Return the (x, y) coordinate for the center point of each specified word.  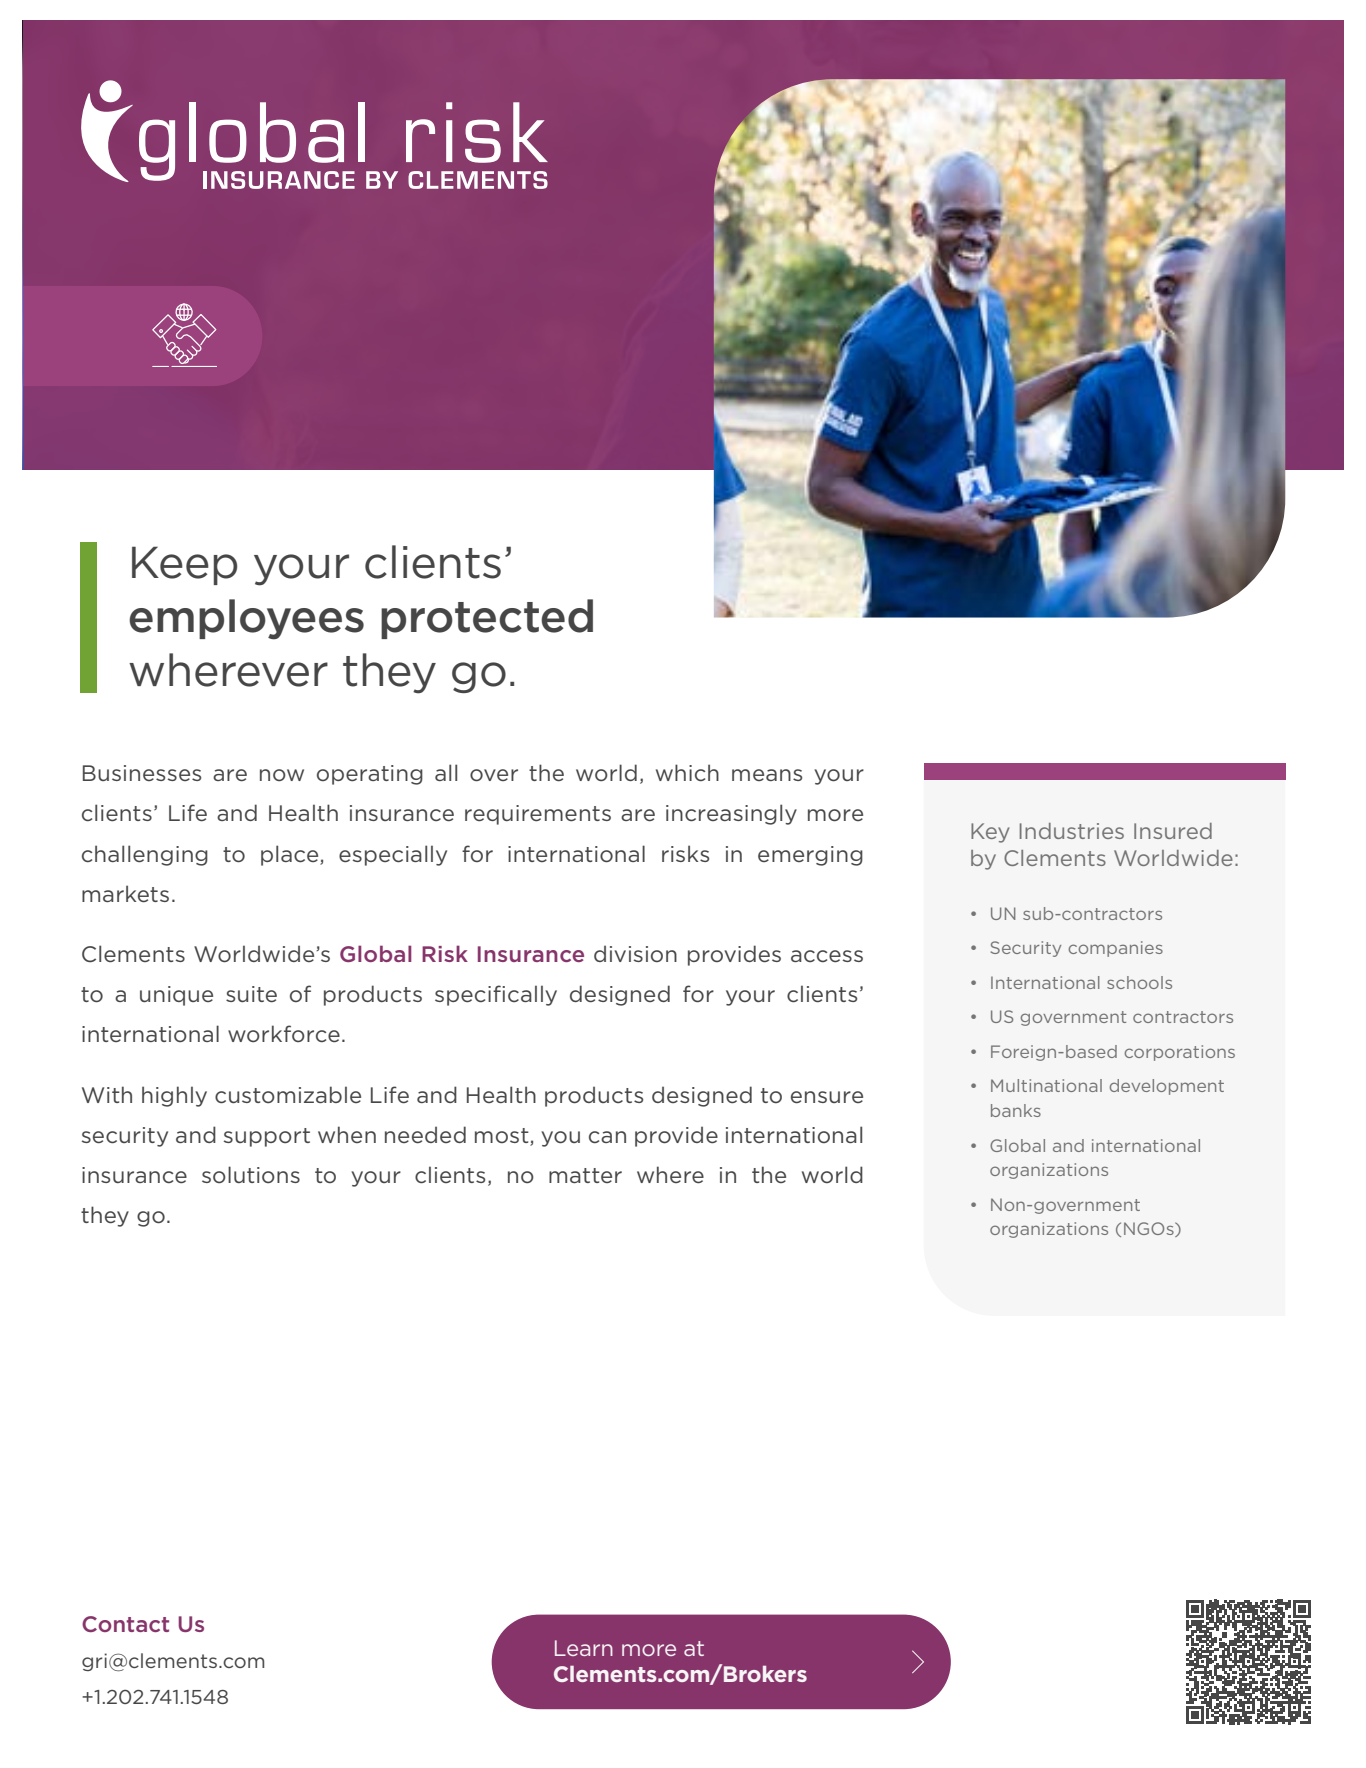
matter (585, 1175)
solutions (251, 1174)
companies (1115, 949)
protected (487, 619)
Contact (125, 1624)
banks (1016, 1110)
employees (246, 619)
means (767, 775)
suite (251, 994)
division (635, 953)
